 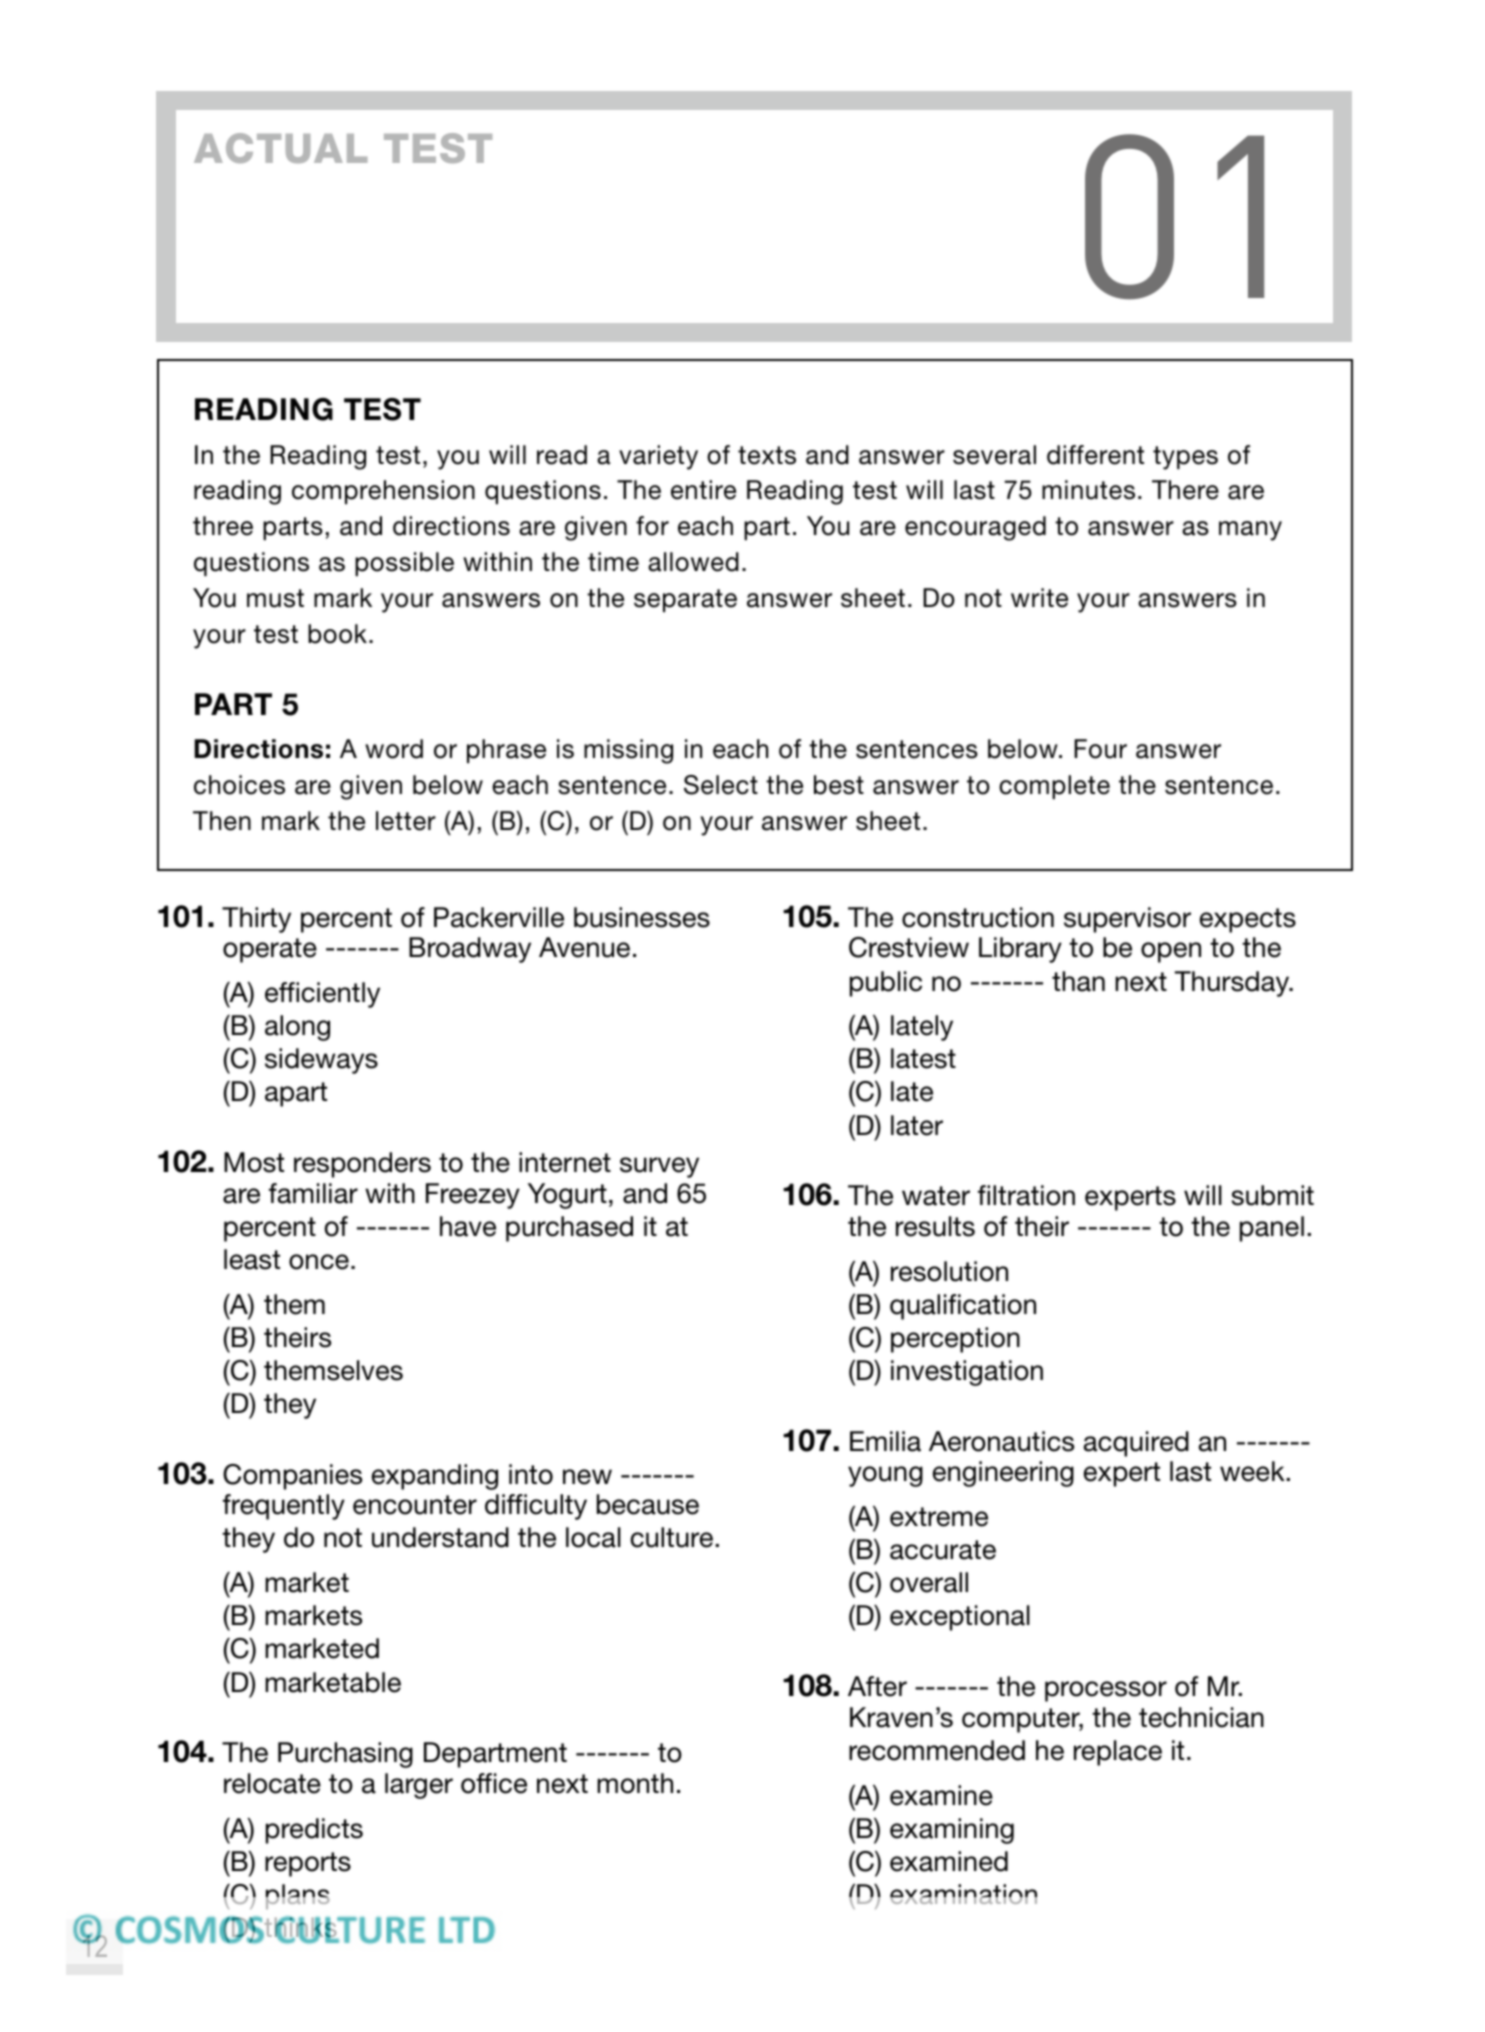 What do you see at coordinates (1118, 1753) in the image?
I see `replace` at bounding box center [1118, 1753].
